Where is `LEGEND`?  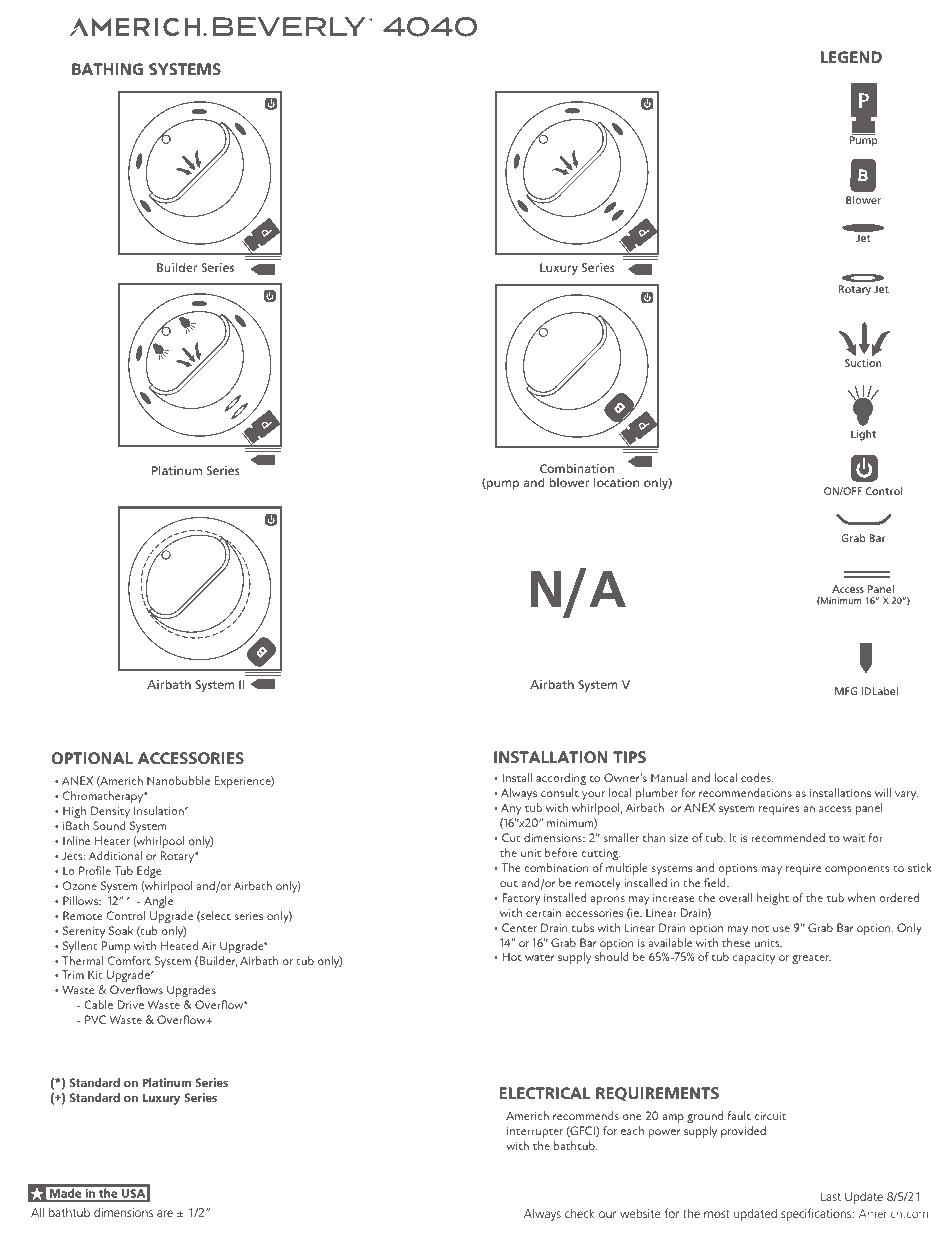 LEGEND is located at coordinates (851, 57).
